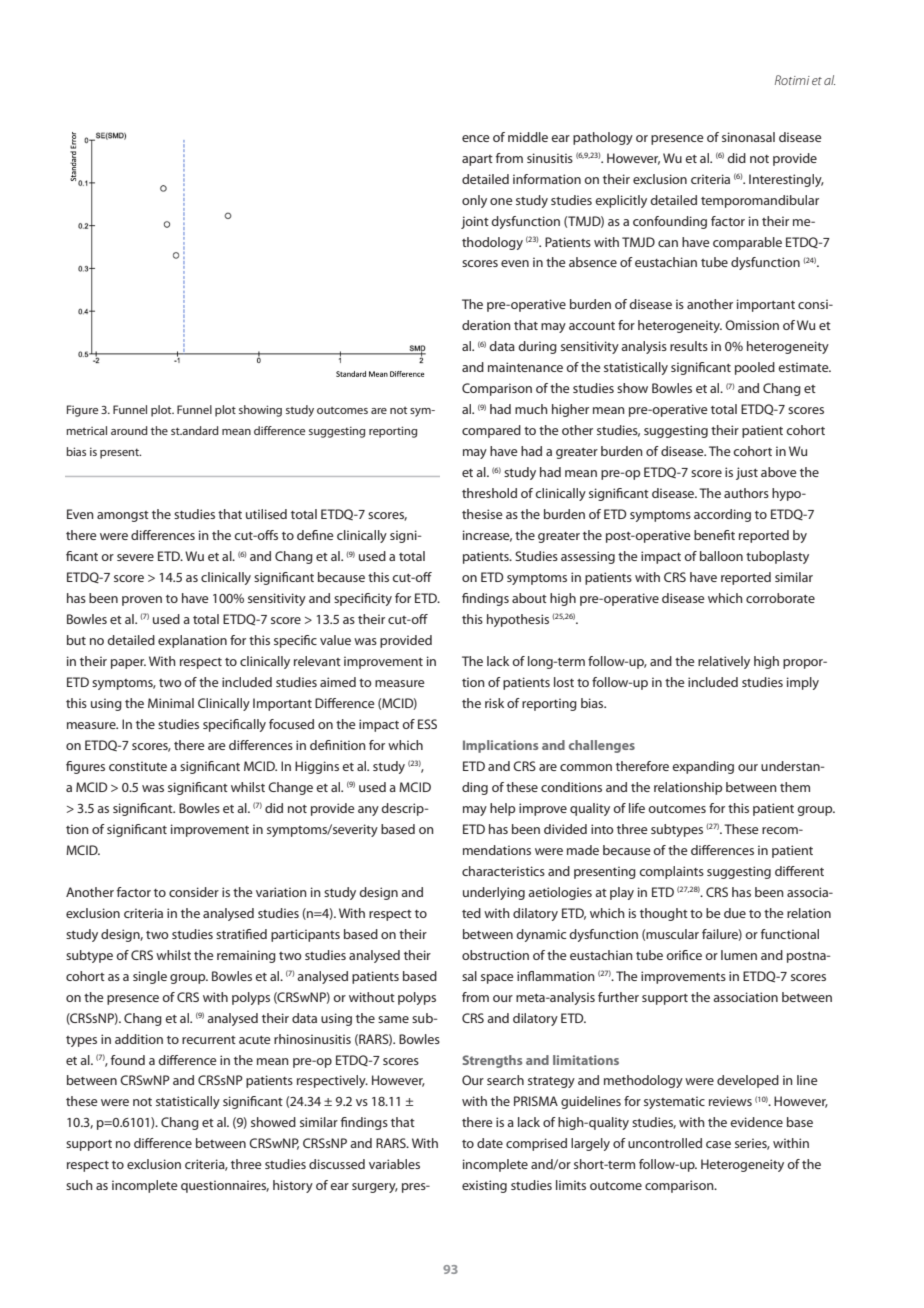  What do you see at coordinates (735, 913) in the screenshot?
I see `due` at bounding box center [735, 913].
